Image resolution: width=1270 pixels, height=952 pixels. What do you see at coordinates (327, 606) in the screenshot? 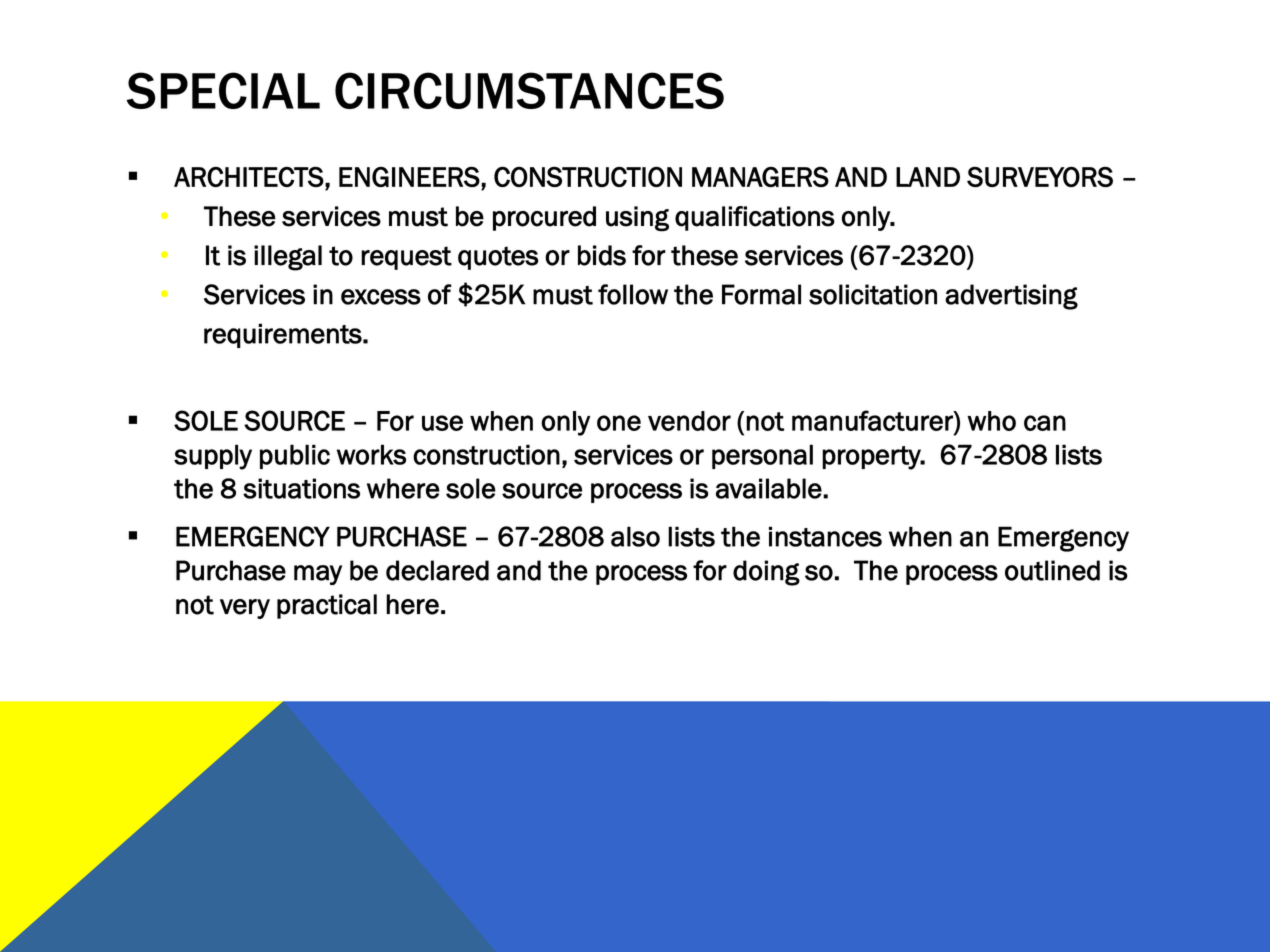
I see `practical` at bounding box center [327, 606].
